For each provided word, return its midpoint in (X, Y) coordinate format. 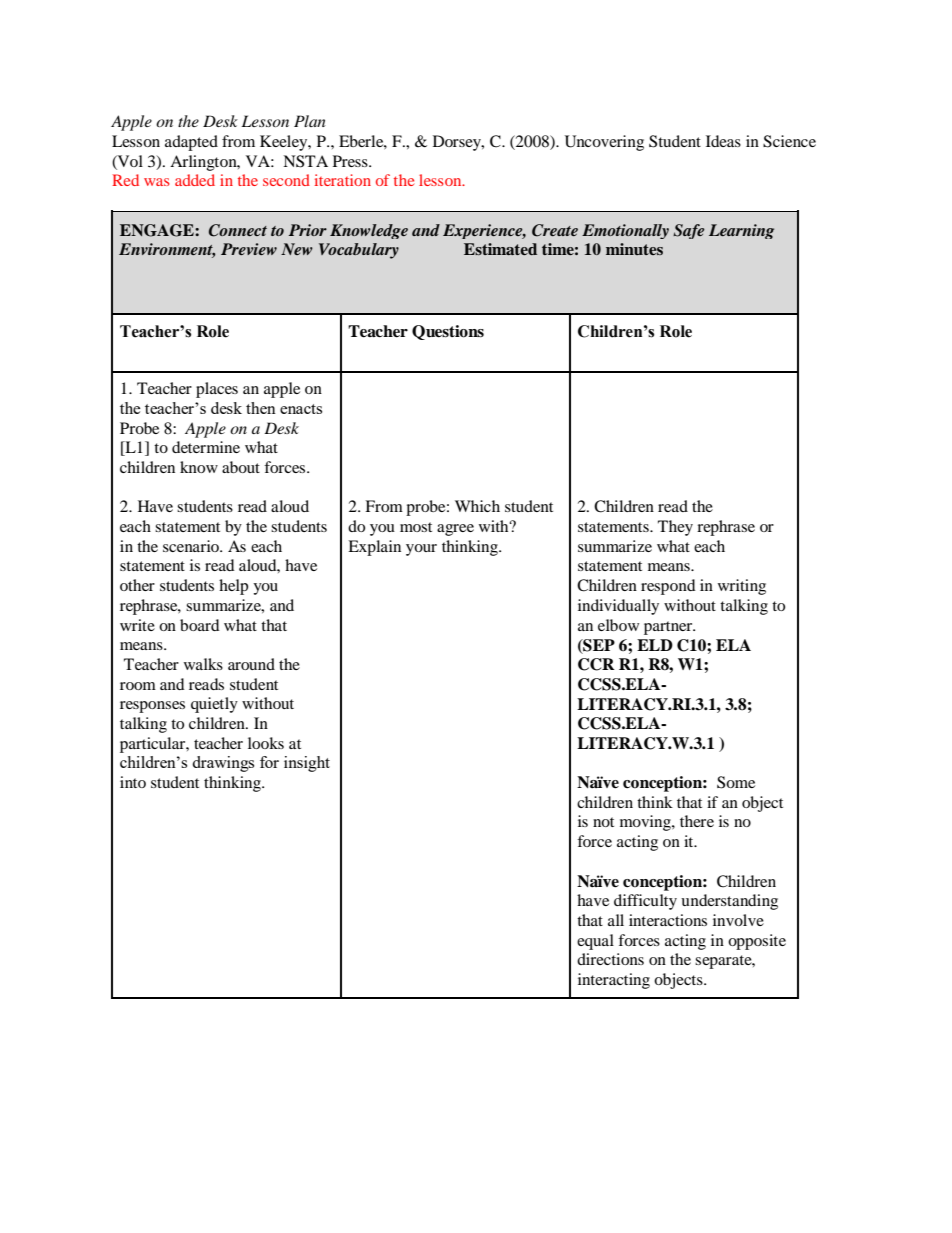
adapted (191, 143)
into (133, 782)
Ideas (723, 141)
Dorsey (458, 143)
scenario (192, 546)
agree (455, 530)
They (675, 528)
